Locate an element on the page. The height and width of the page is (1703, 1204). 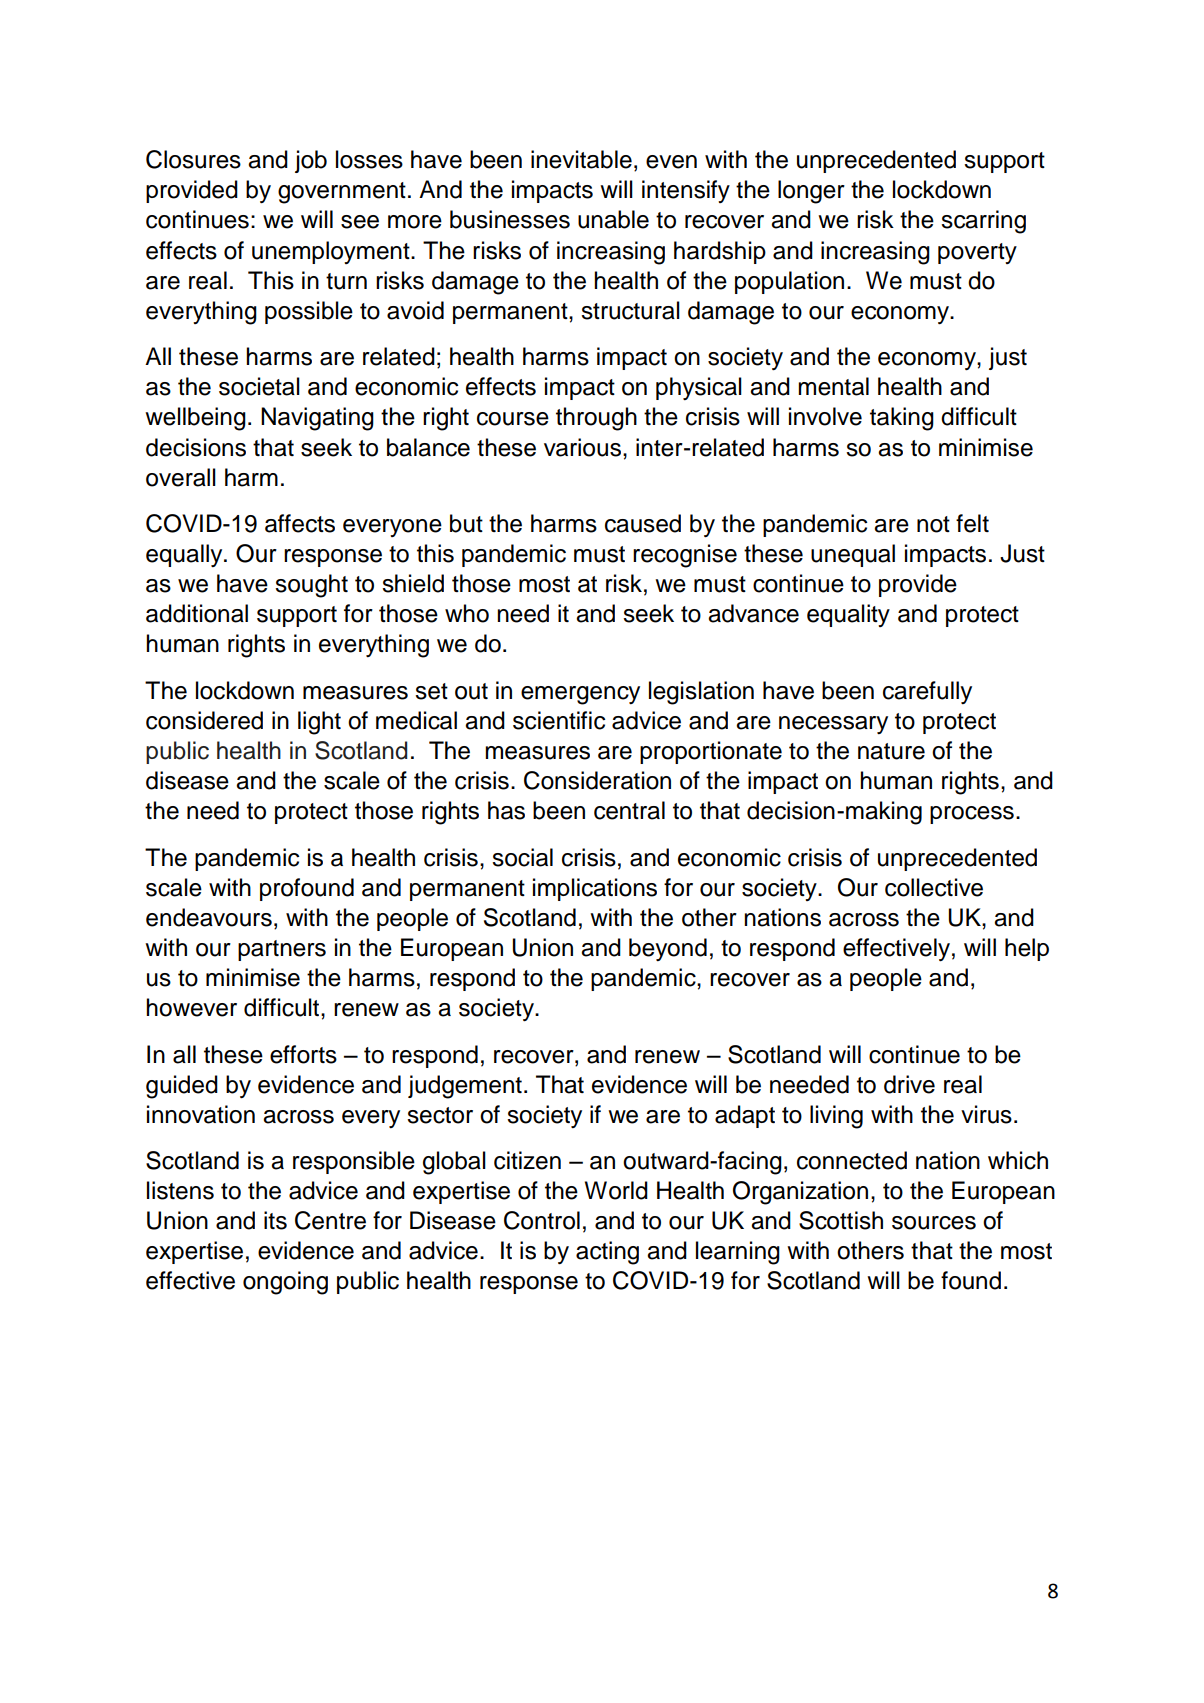
scarring is located at coordinates (983, 222).
